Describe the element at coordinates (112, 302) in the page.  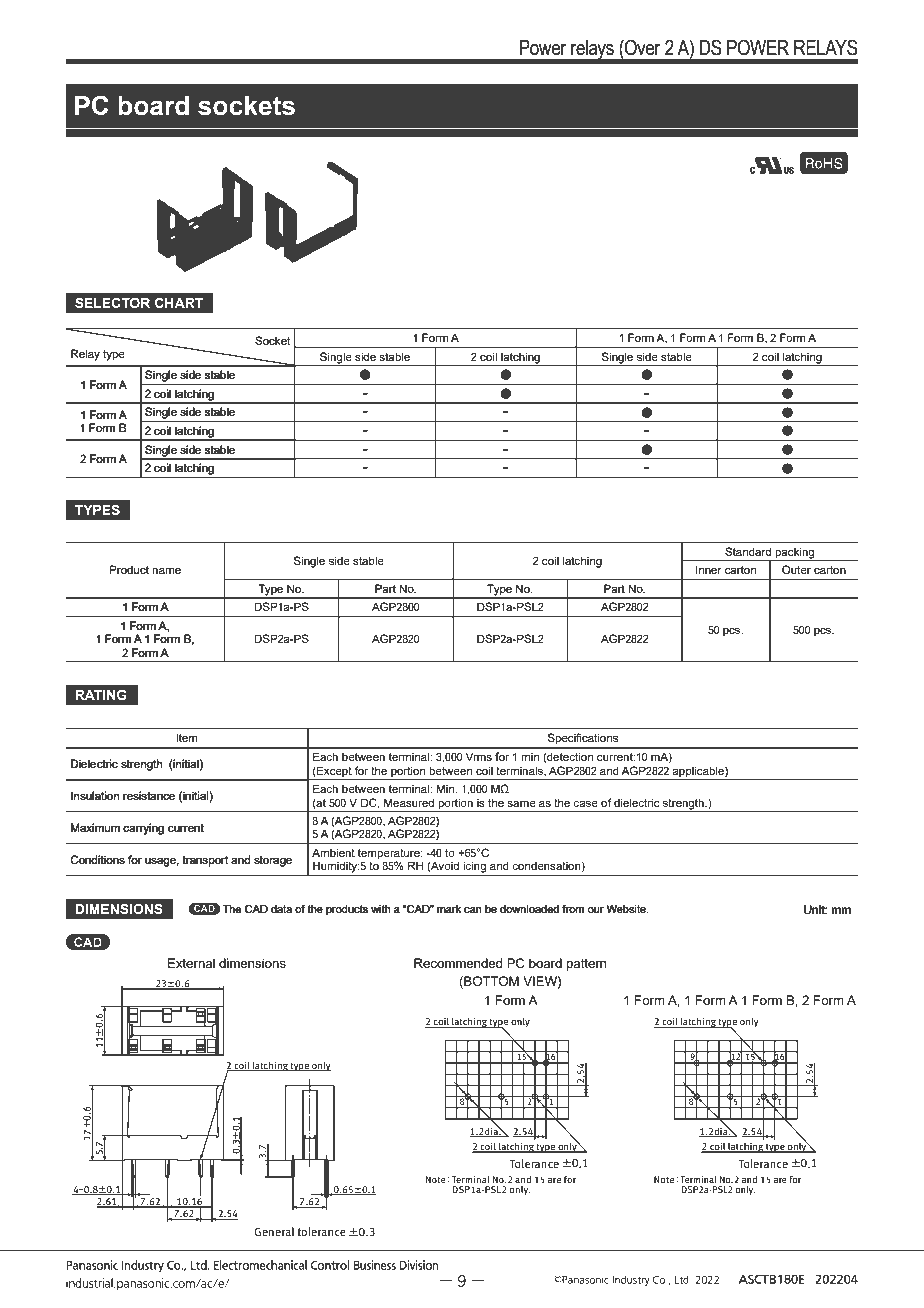
I see `SELECTOR` at that location.
